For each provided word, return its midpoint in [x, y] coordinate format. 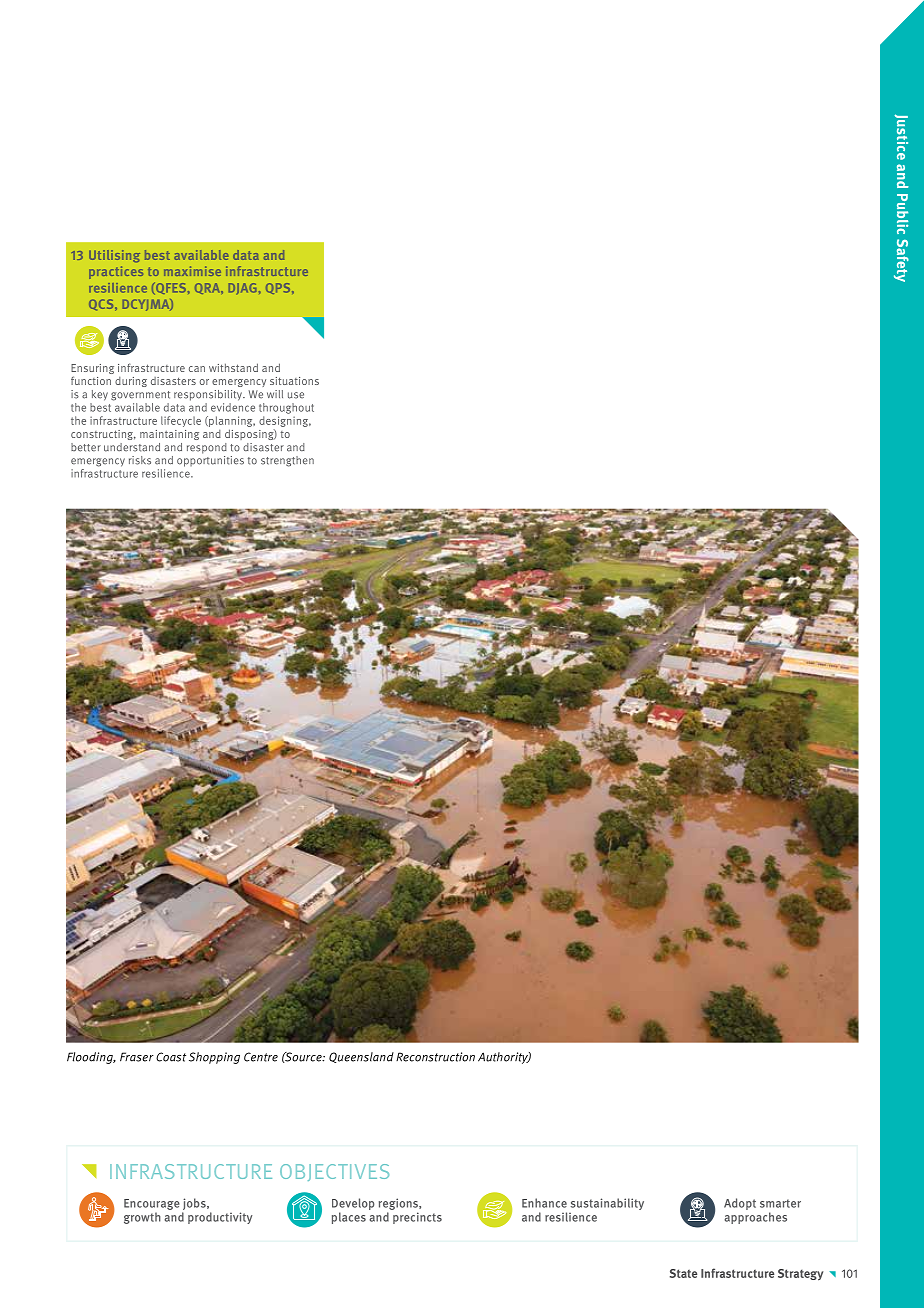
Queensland [361, 1057]
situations [294, 381]
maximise [192, 271]
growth [142, 1218]
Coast [171, 1057]
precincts [417, 1218]
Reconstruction [435, 1057]
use [296, 395]
